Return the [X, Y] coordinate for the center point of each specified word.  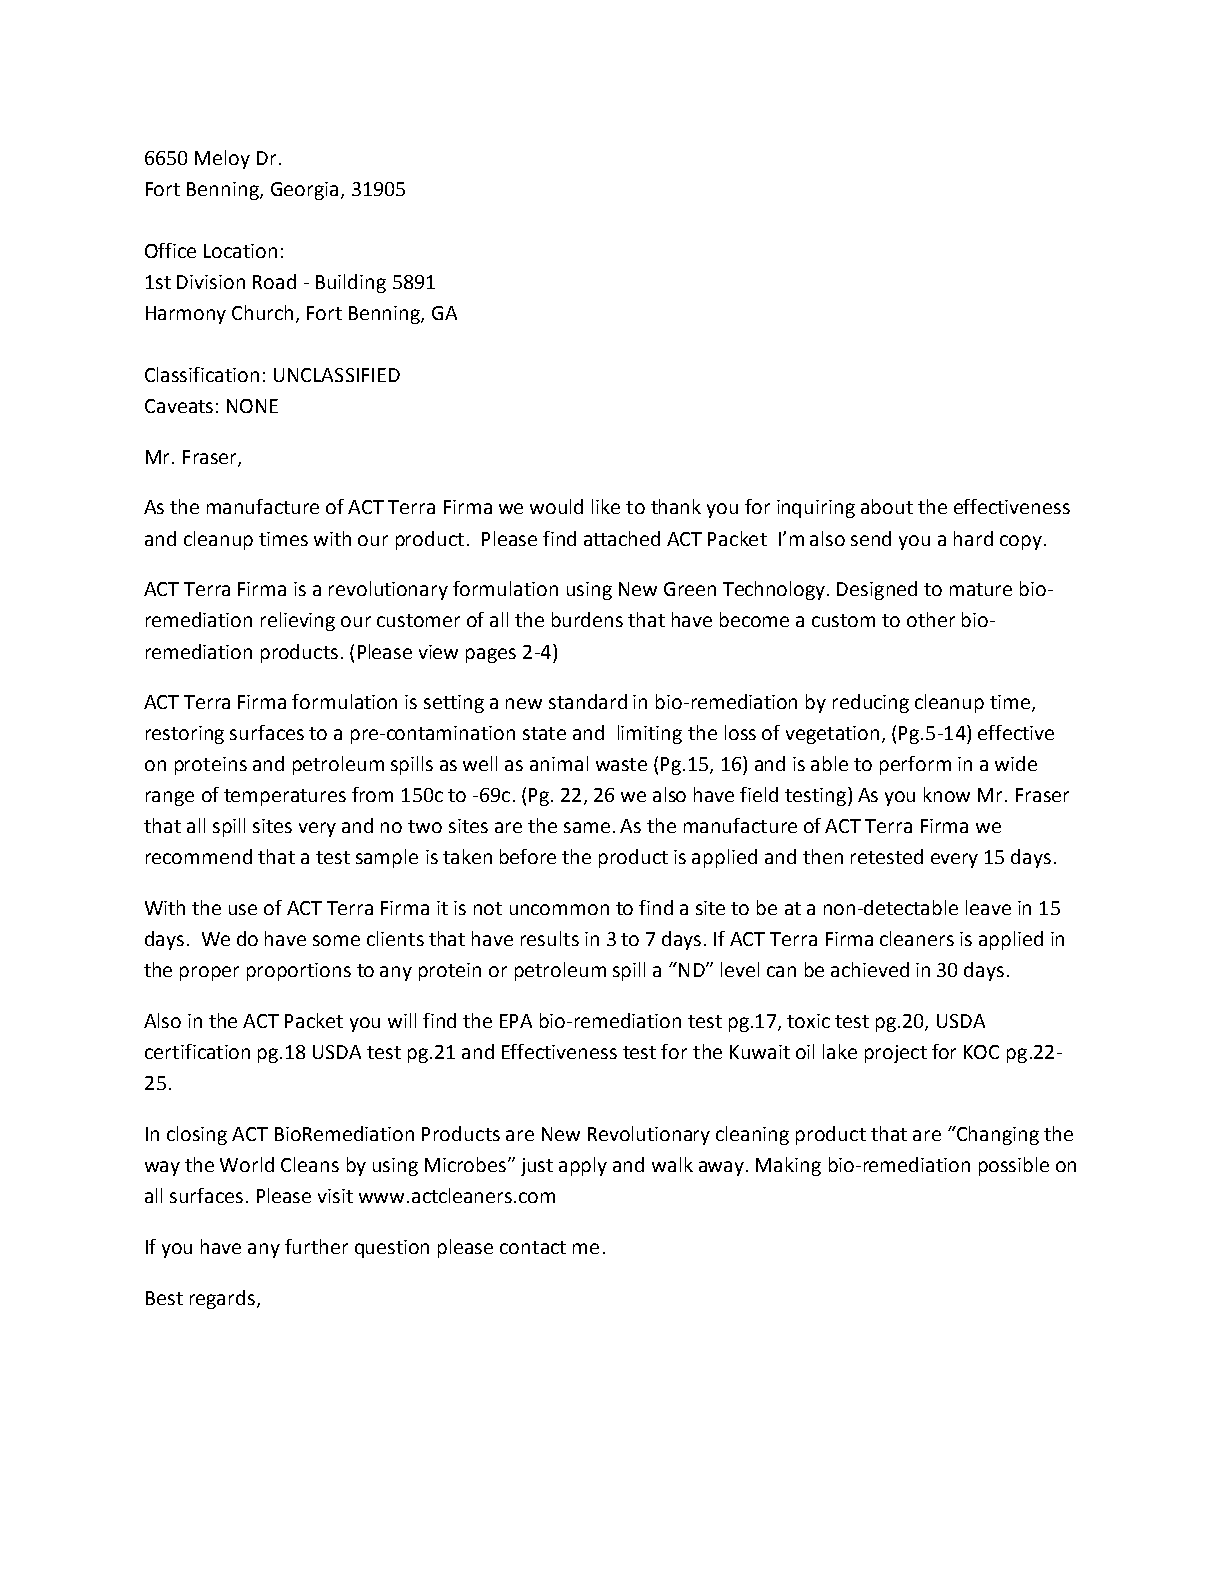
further [316, 1246]
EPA [516, 1021]
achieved [870, 969]
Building [351, 283]
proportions [299, 972]
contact [533, 1247]
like [606, 506]
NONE [252, 406]
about [887, 506]
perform [915, 765]
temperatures [285, 797]
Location [240, 251]
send [871, 538]
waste [621, 764]
